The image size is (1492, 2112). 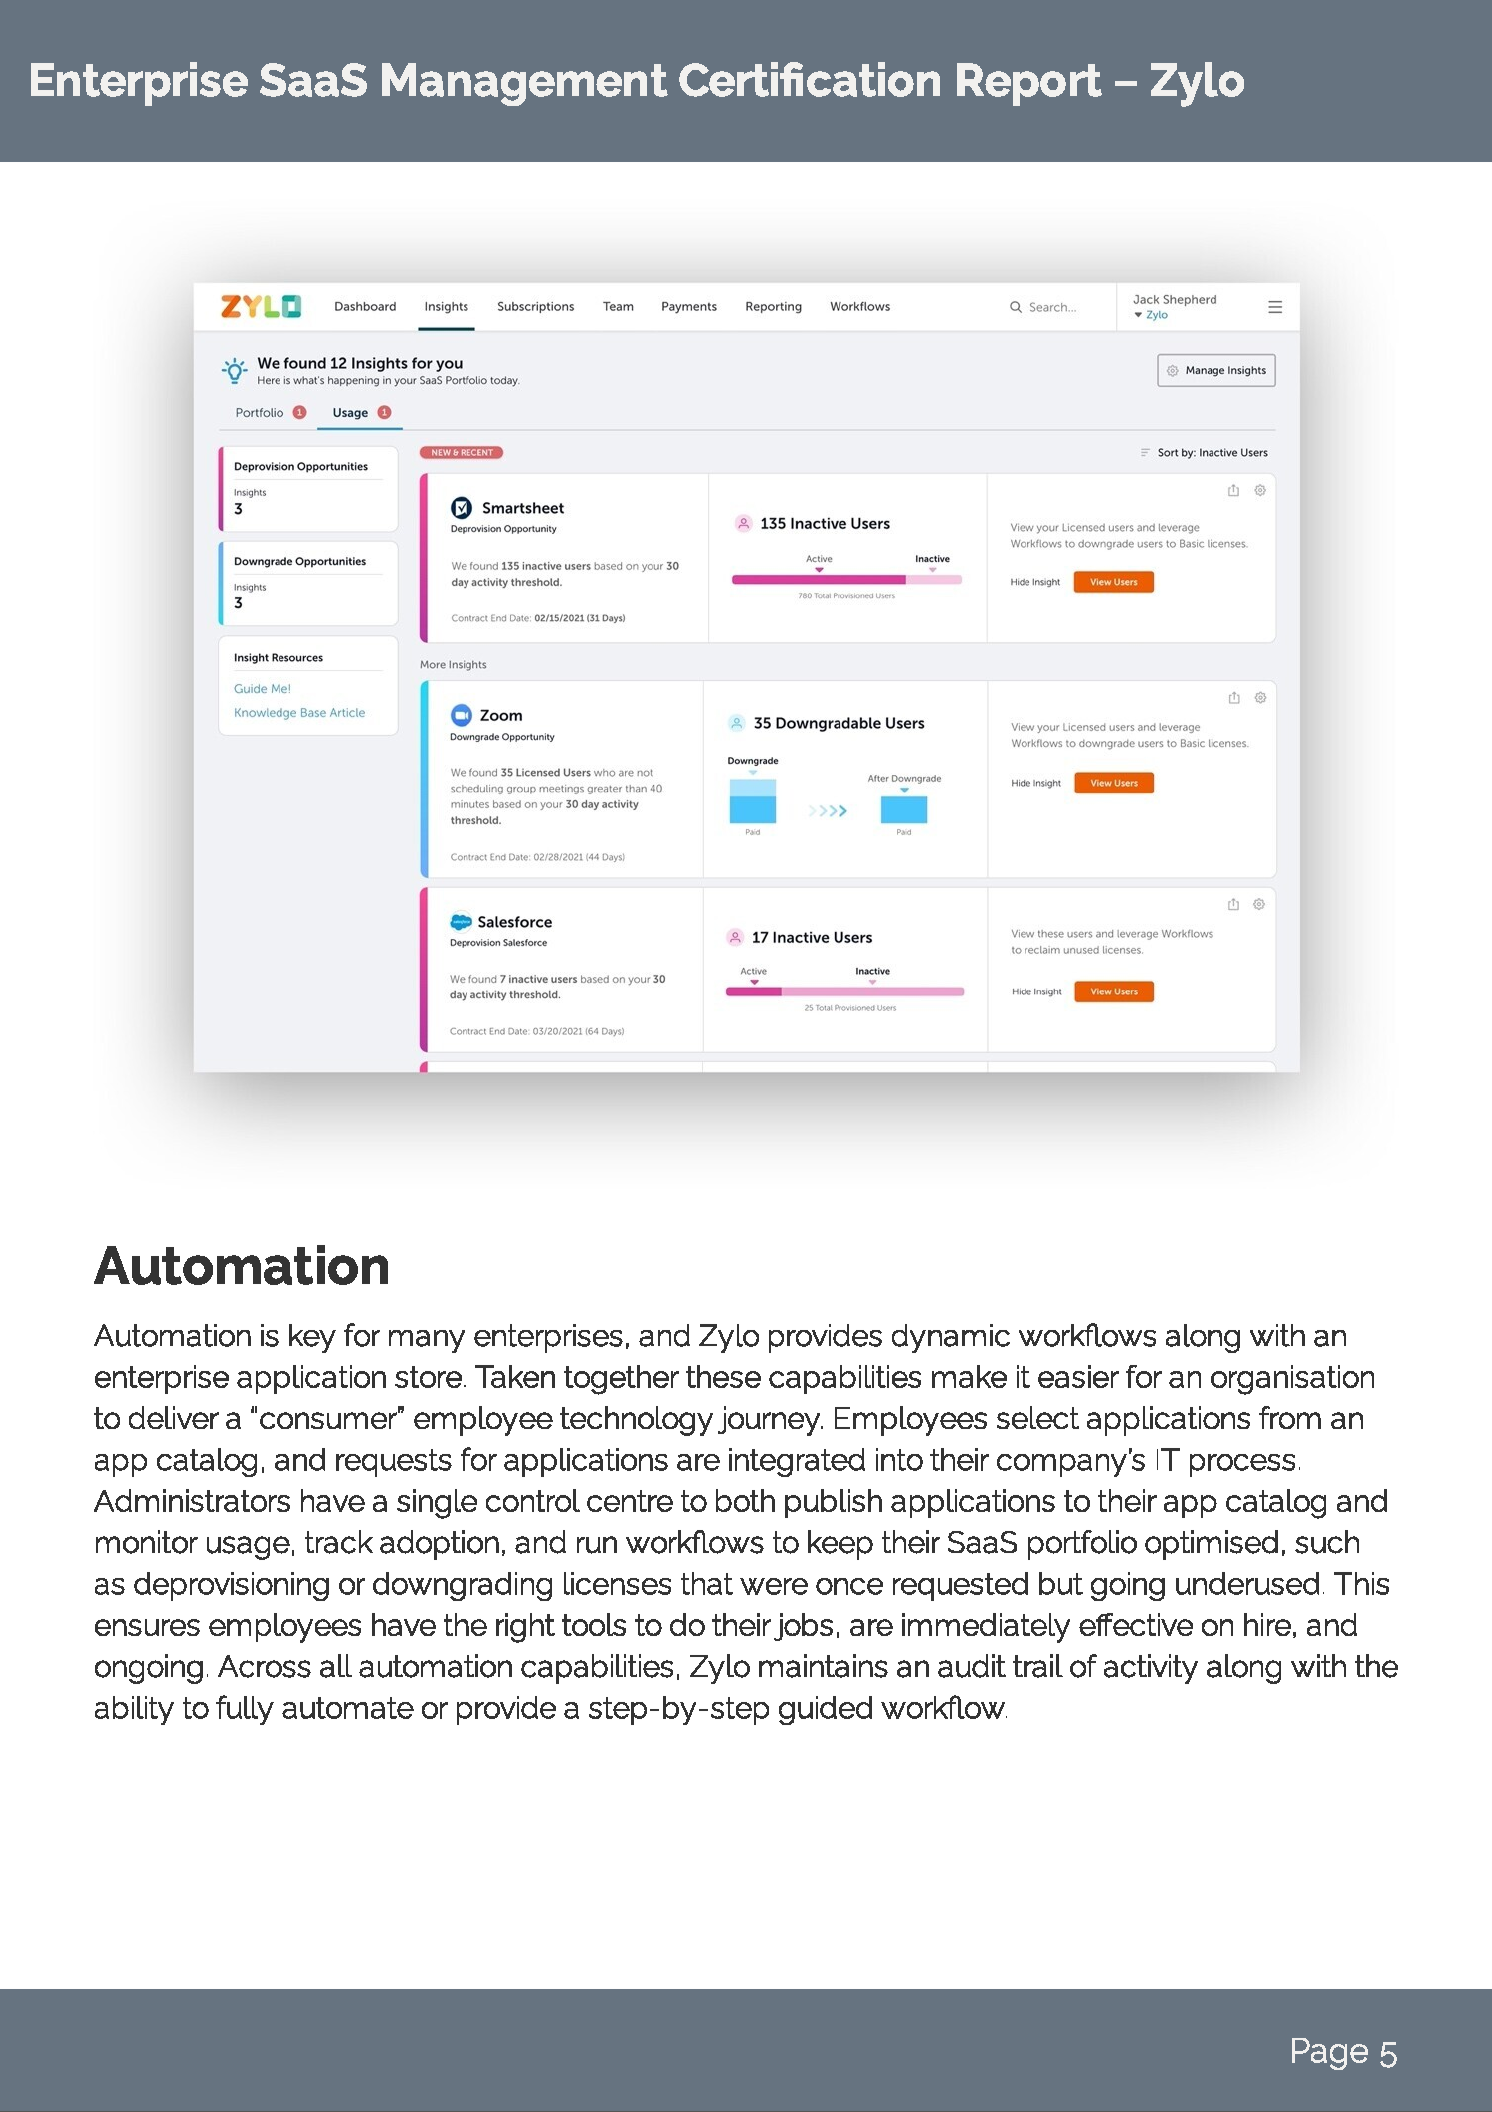 What do you see at coordinates (951, 1338) in the screenshot?
I see `dynamic` at bounding box center [951, 1338].
